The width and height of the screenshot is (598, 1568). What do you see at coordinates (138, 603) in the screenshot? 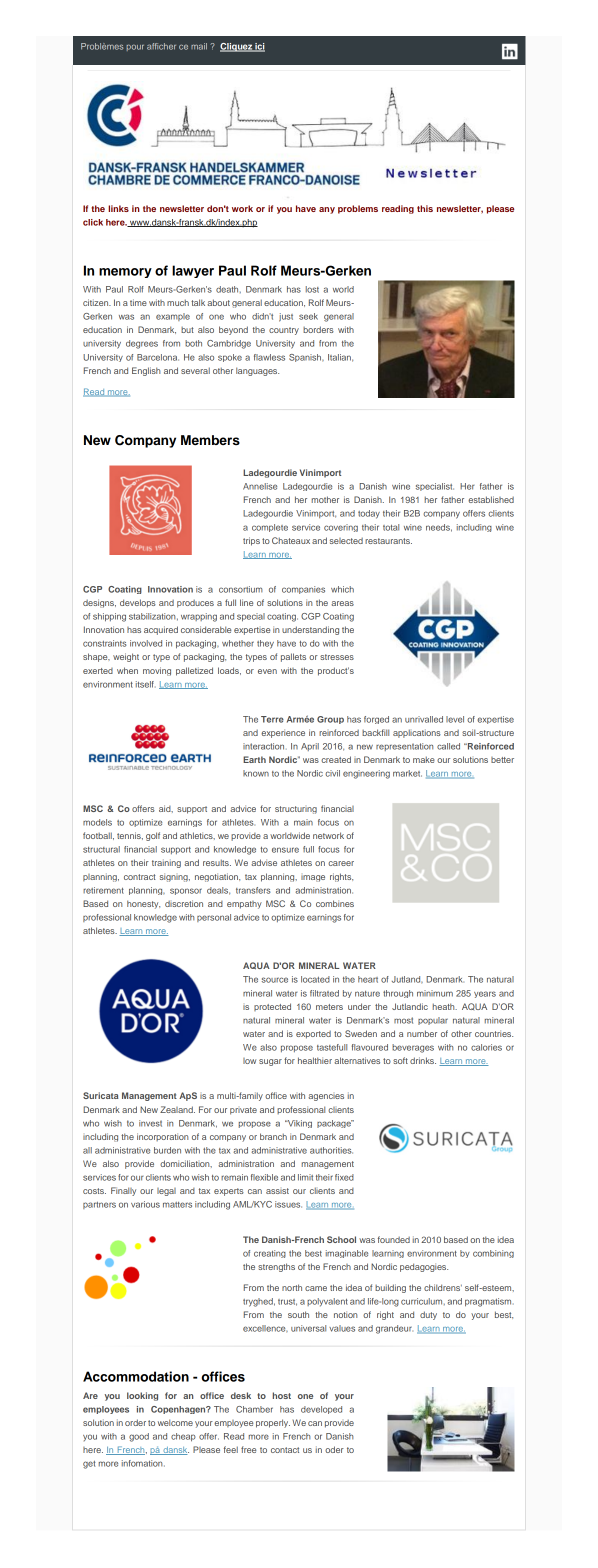
I see `develops` at bounding box center [138, 603].
